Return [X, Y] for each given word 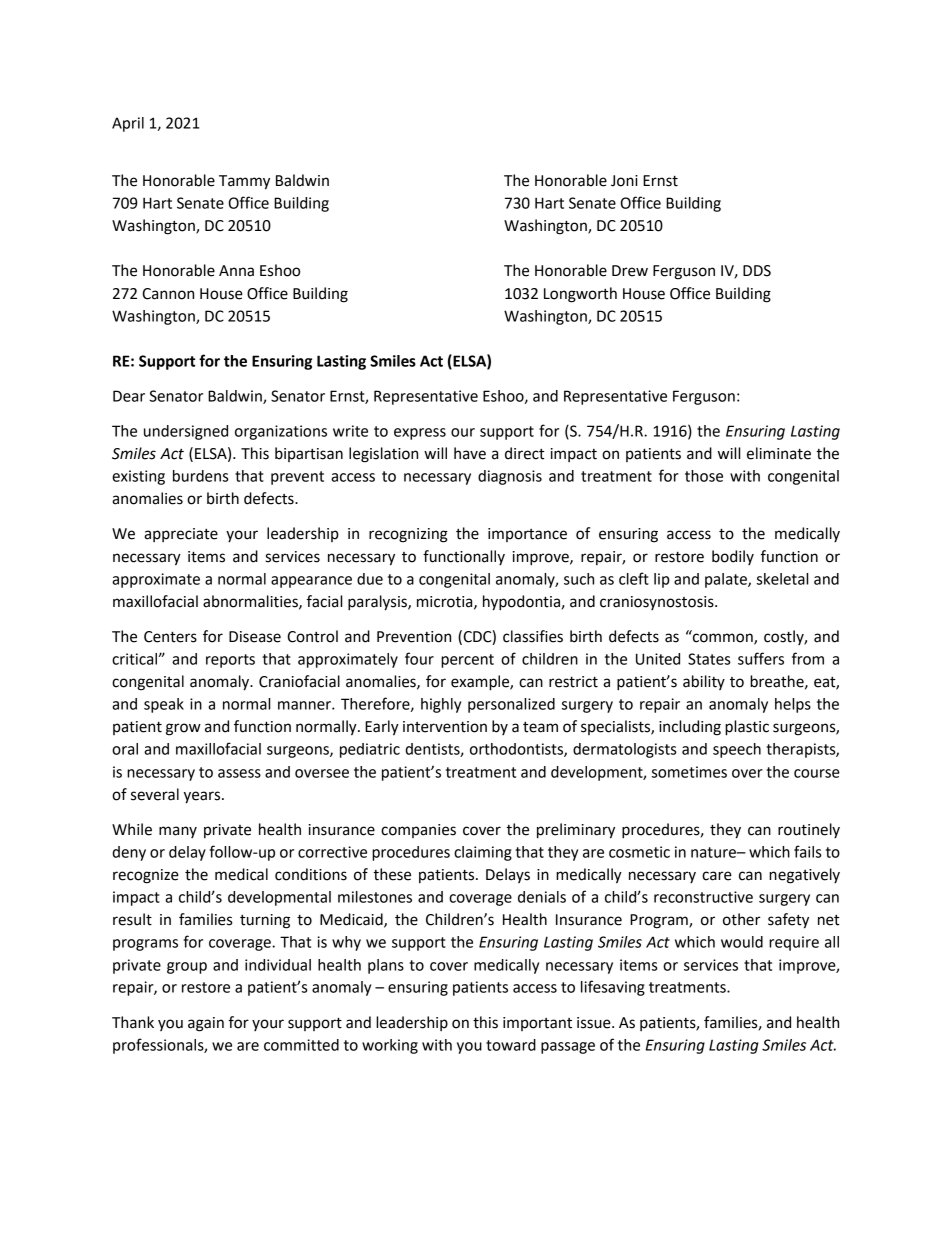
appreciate [181, 535]
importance [527, 535]
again [206, 1024]
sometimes [689, 772]
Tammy [244, 182]
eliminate [779, 453]
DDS [757, 271]
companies [418, 831]
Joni [624, 181]
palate [727, 580]
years [203, 797]
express [420, 434]
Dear [129, 396]
